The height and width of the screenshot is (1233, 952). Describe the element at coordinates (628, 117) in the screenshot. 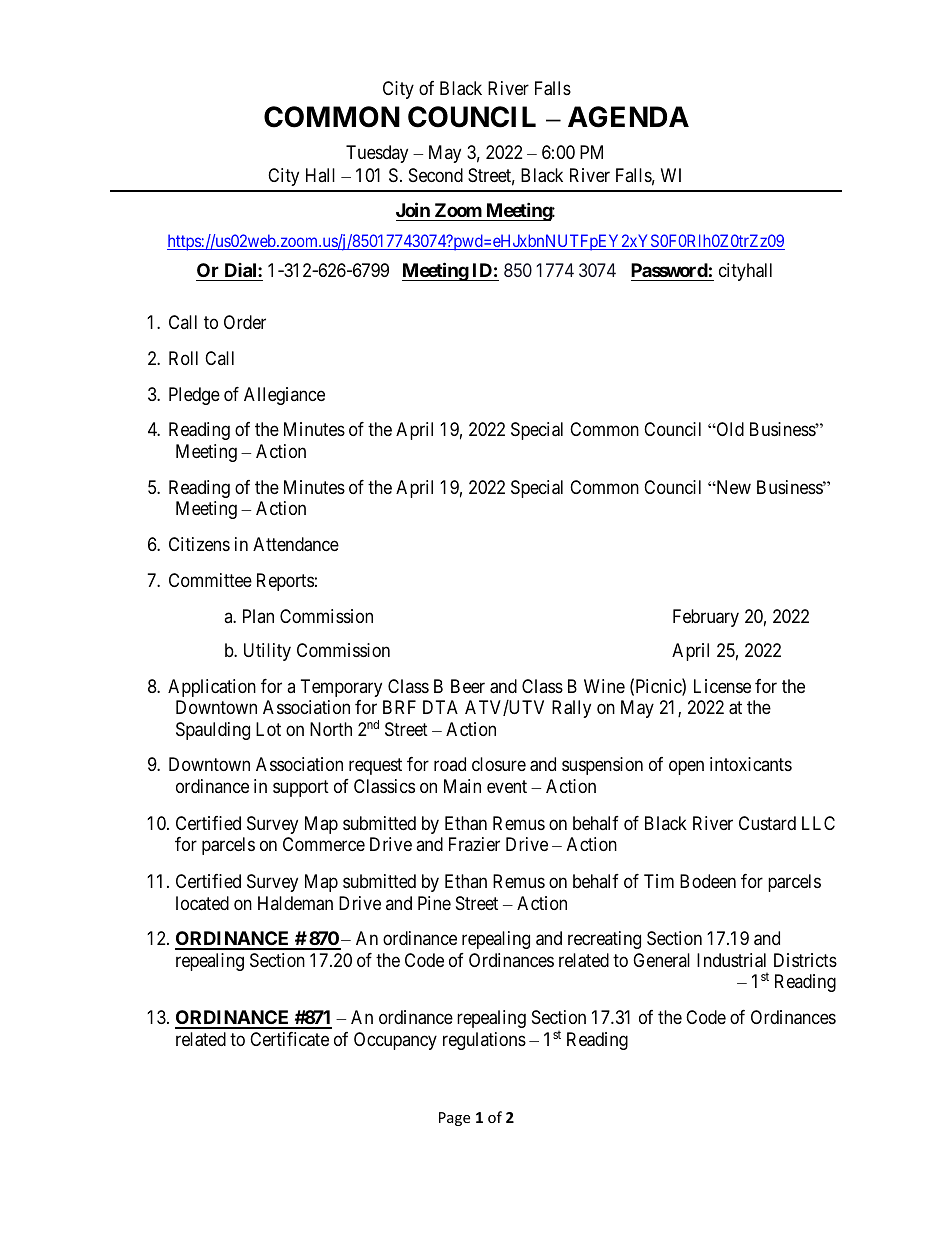

I see `AGENDA` at that location.
